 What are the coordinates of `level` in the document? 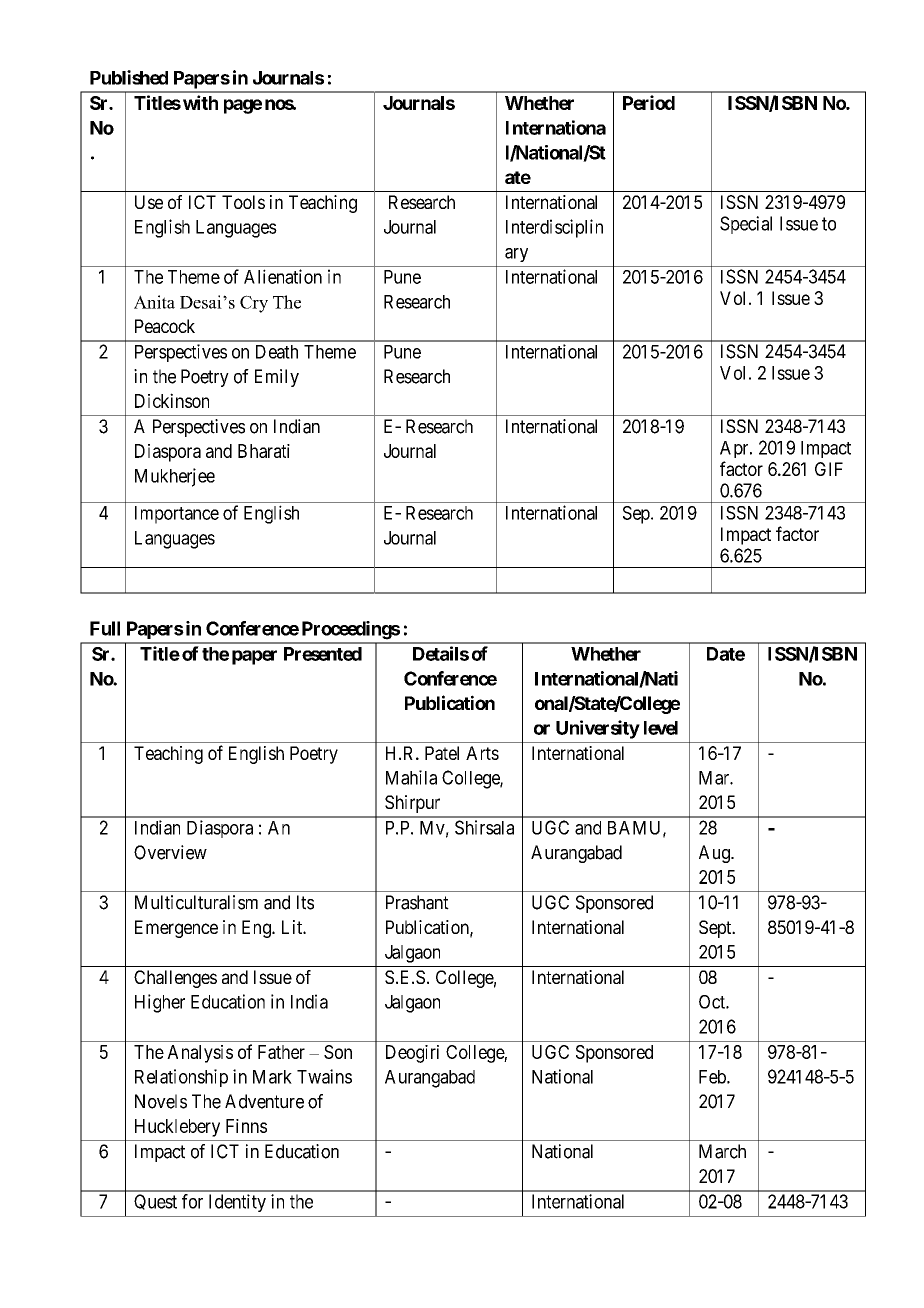 It's located at (661, 728).
